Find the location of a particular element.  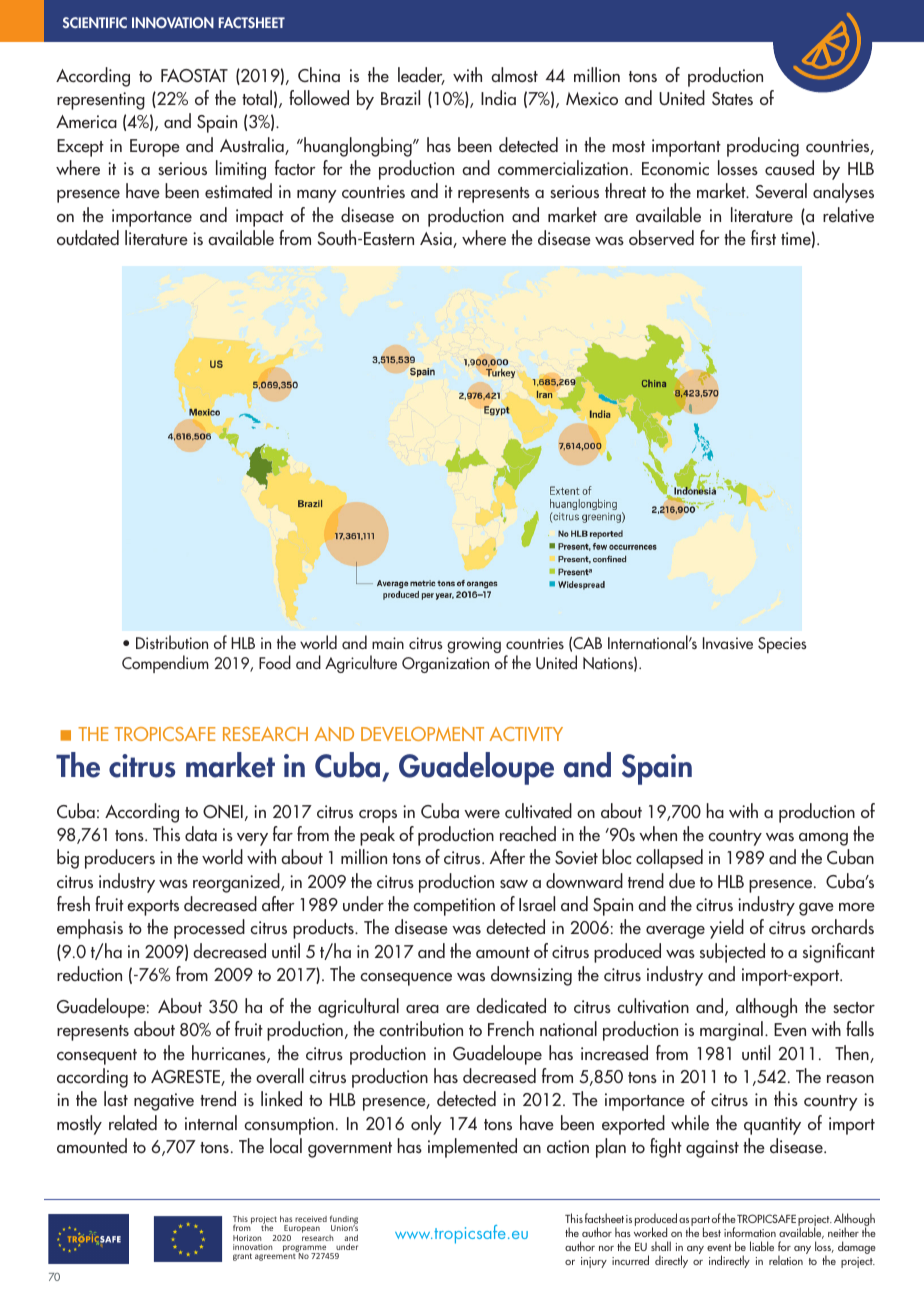

Species is located at coordinates (782, 645).
